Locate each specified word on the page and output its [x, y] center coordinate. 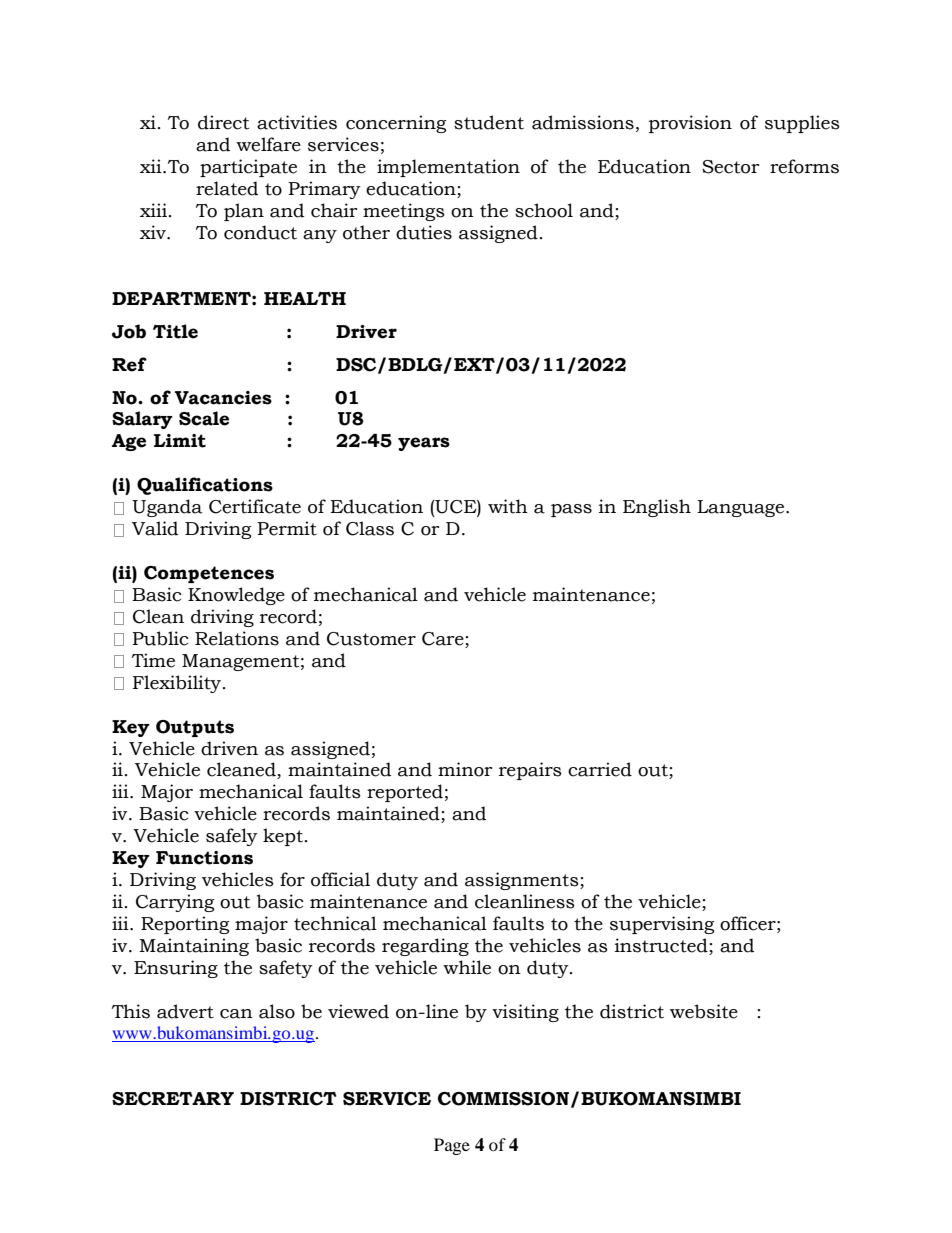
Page [452, 1146]
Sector [731, 167]
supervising [662, 925]
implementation [448, 168]
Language [742, 508]
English [657, 508]
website [704, 1011]
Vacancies [223, 398]
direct [223, 122]
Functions [204, 858]
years [424, 444]
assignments [523, 881]
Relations [237, 638]
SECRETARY [173, 1099]
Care [443, 639]
